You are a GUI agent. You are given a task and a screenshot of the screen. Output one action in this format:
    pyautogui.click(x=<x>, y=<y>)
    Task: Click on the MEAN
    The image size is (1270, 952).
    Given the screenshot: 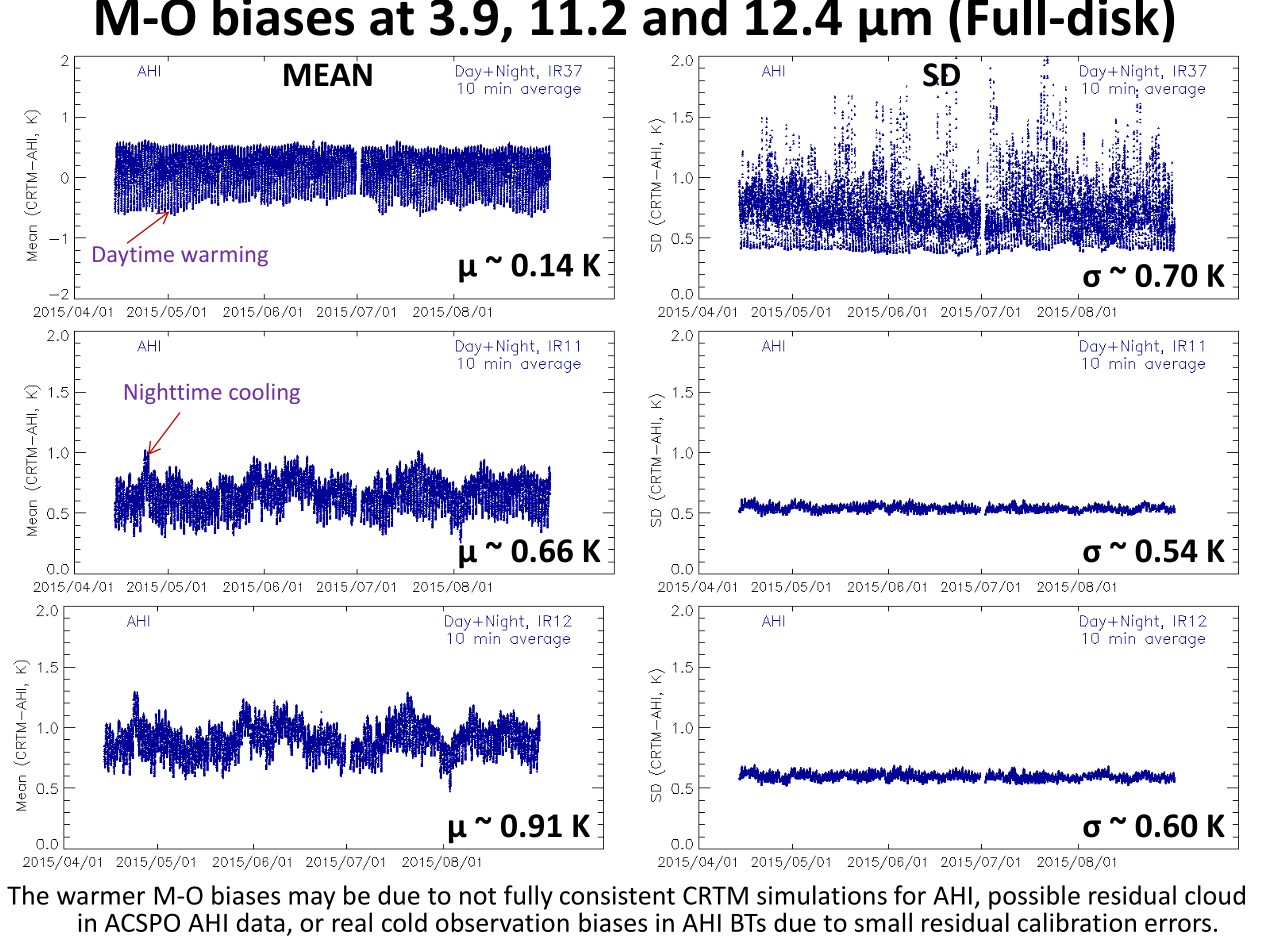 What is the action you would take?
    pyautogui.click(x=328, y=74)
